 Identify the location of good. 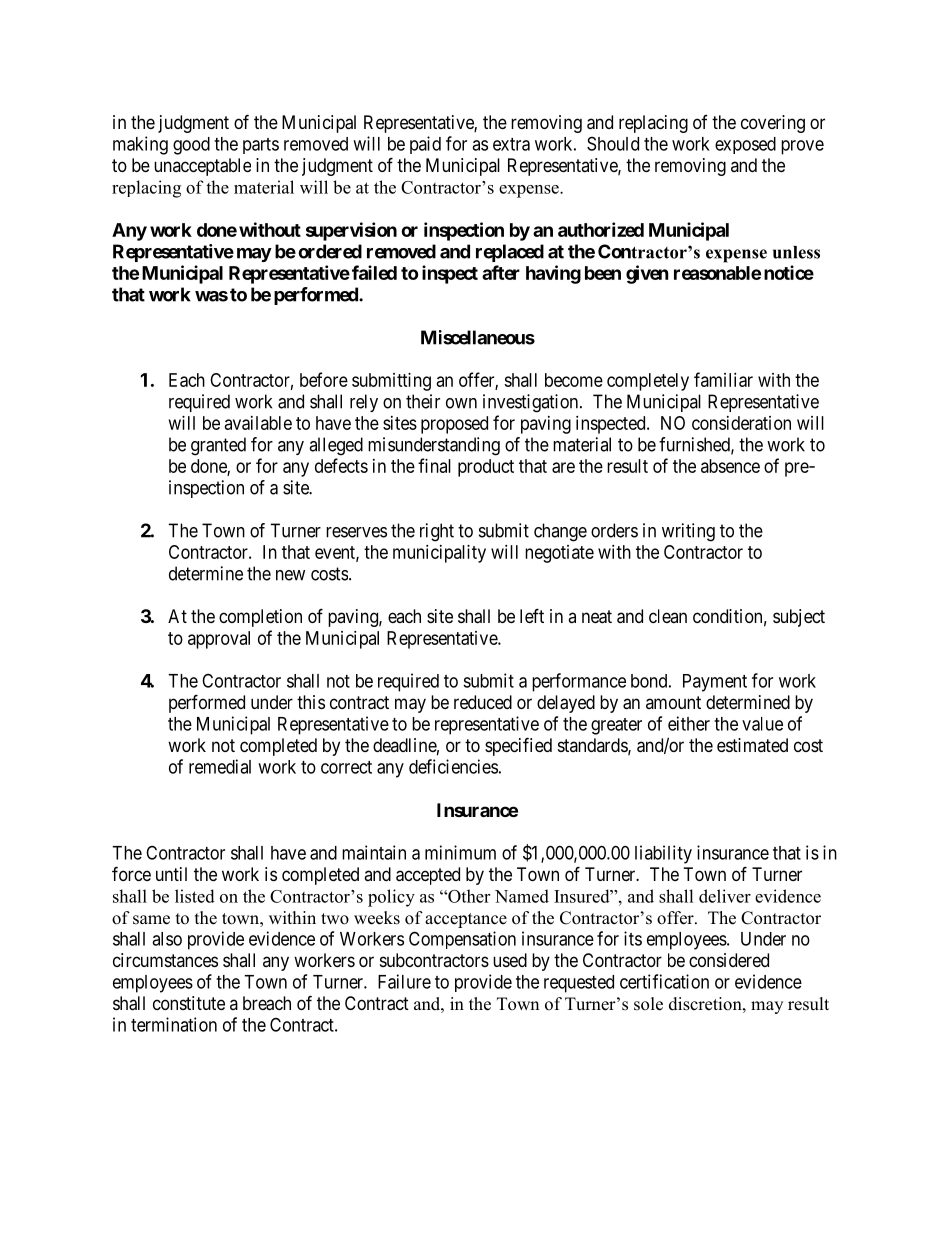
(191, 146).
